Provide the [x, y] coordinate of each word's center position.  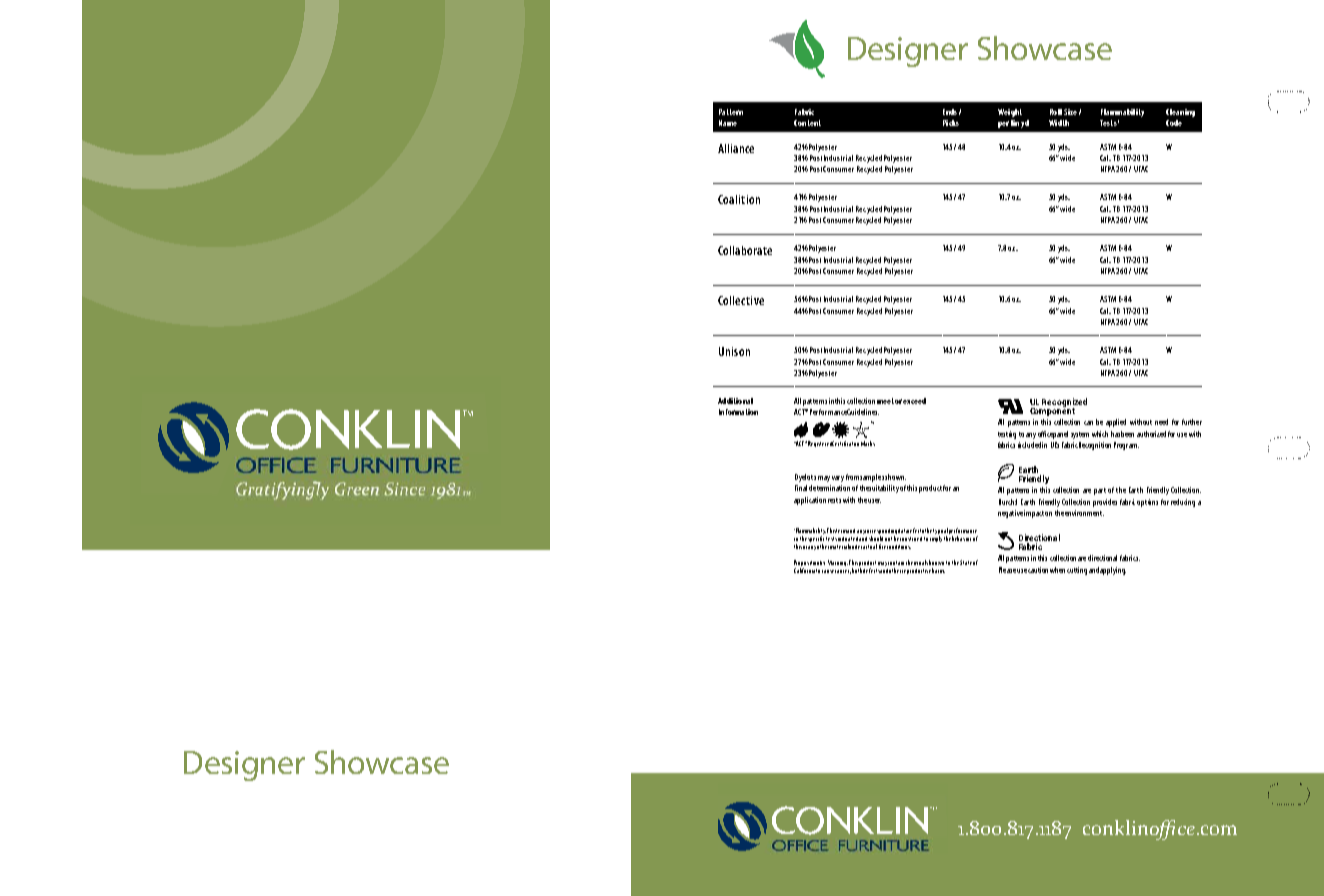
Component [1052, 411]
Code [1174, 123]
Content [807, 123]
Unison [734, 351]
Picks [951, 123]
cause [828, 571]
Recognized [1064, 403]
